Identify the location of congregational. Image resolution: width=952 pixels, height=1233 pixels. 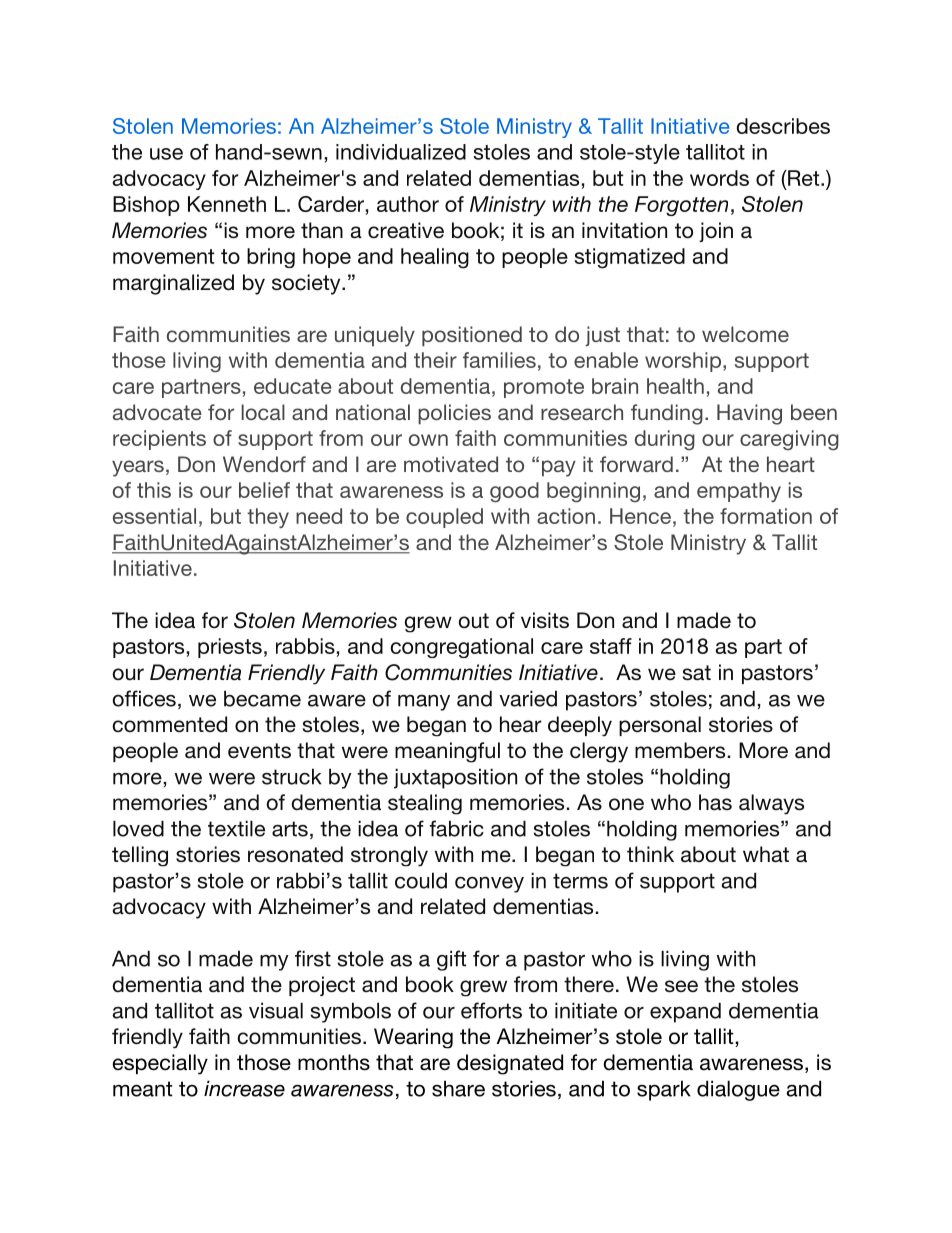
(462, 648).
